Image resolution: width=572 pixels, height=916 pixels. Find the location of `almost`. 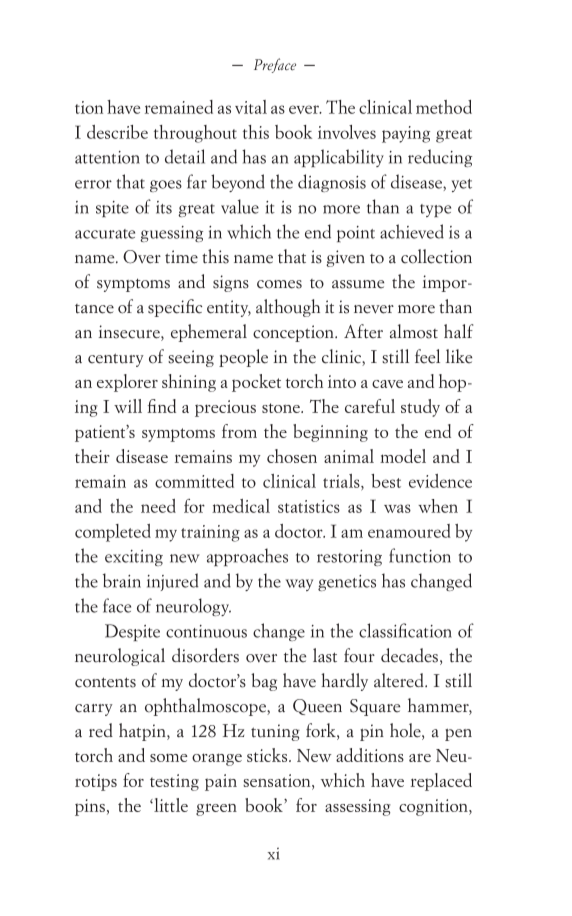

almost is located at coordinates (414, 331).
